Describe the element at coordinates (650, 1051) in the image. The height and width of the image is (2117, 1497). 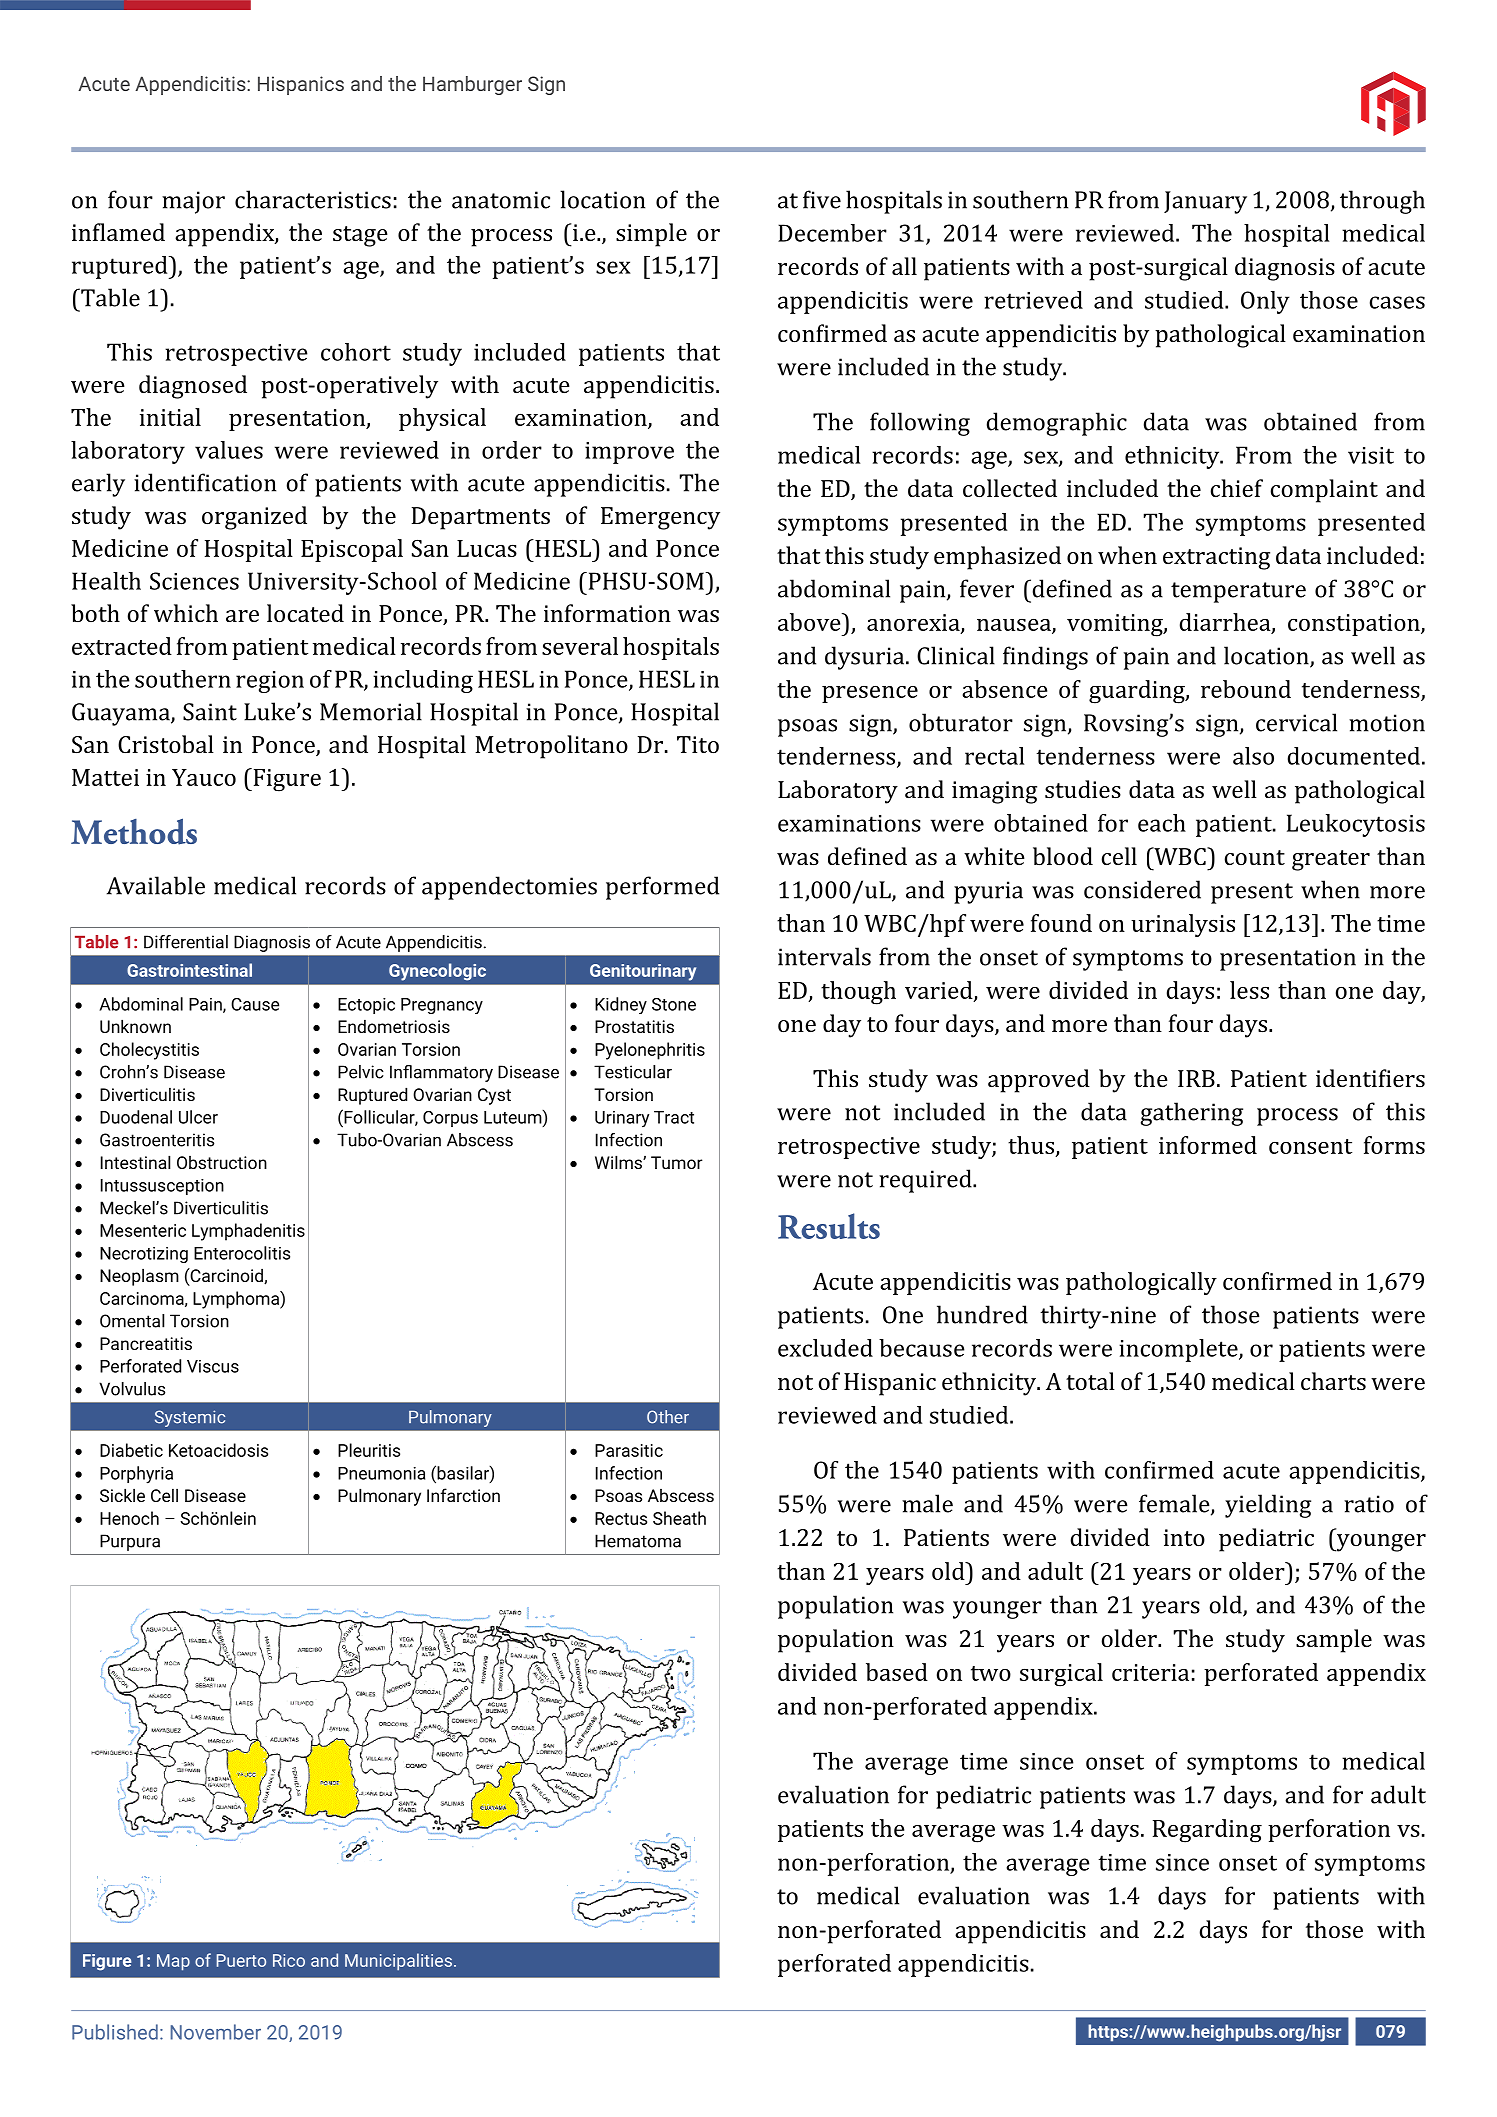
I see `Pyelonephritis` at that location.
